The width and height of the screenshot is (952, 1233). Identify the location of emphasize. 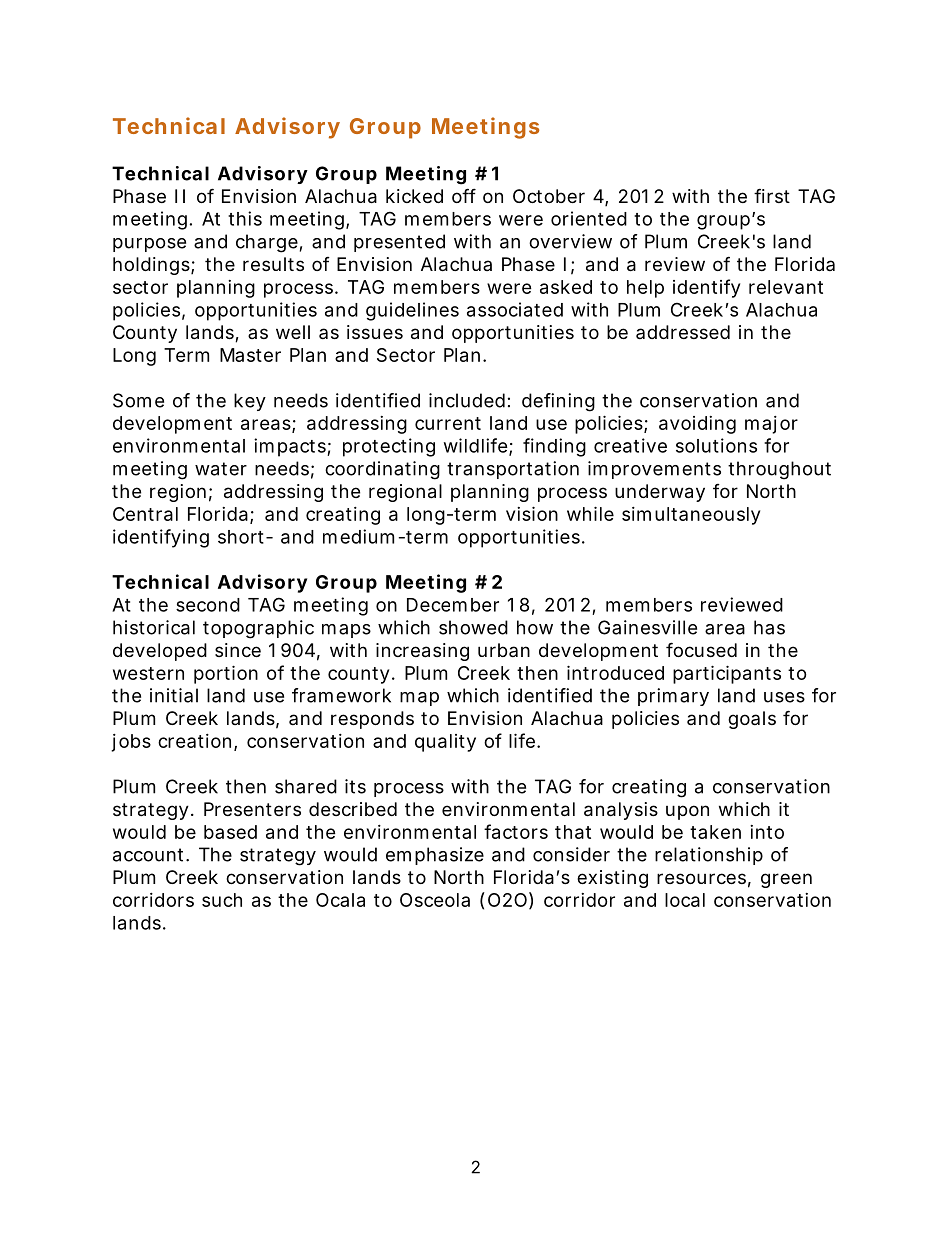
(435, 856).
